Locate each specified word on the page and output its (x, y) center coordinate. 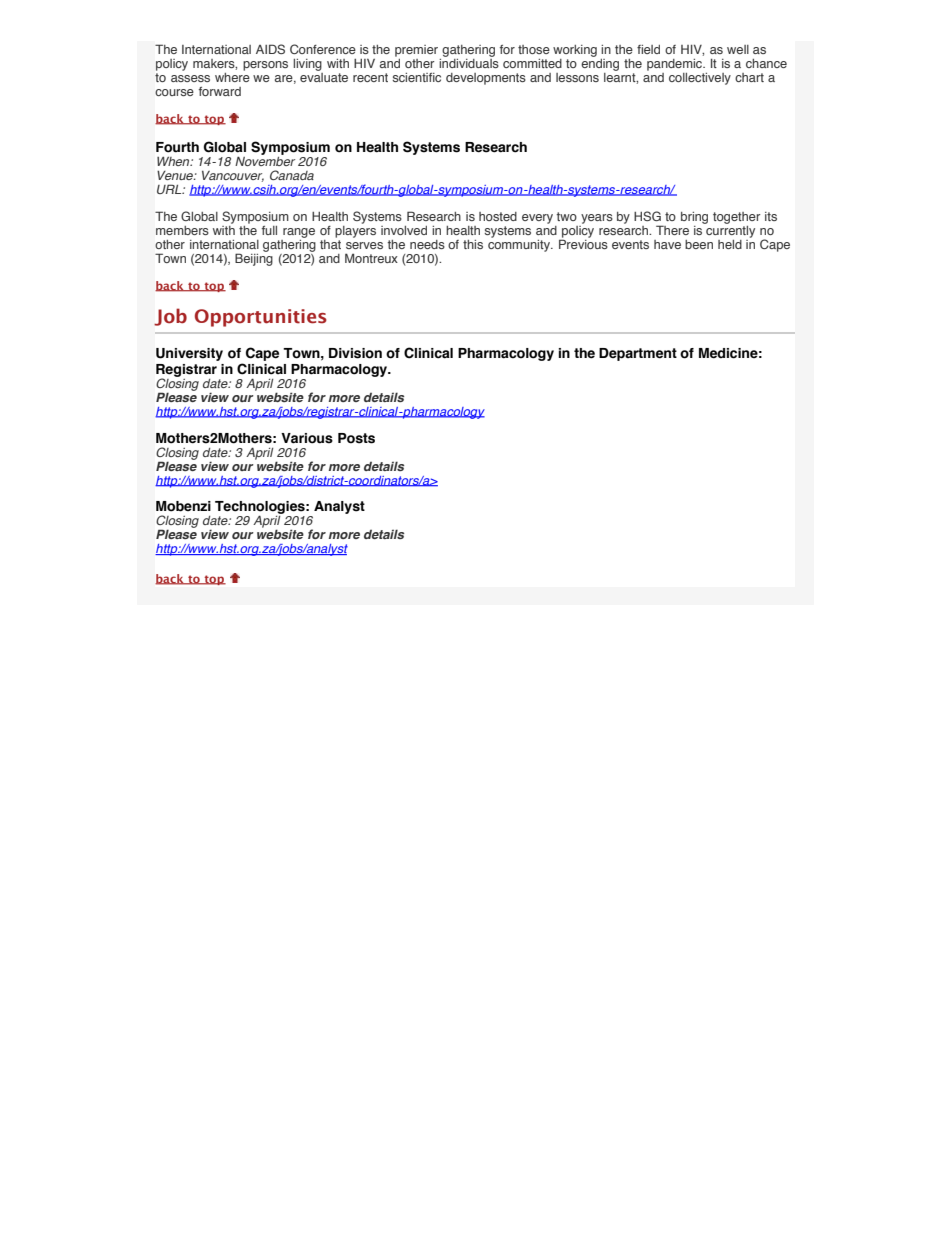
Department (638, 354)
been (699, 244)
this (473, 244)
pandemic (676, 65)
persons (265, 66)
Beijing (254, 258)
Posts (356, 438)
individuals (469, 62)
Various (307, 438)
